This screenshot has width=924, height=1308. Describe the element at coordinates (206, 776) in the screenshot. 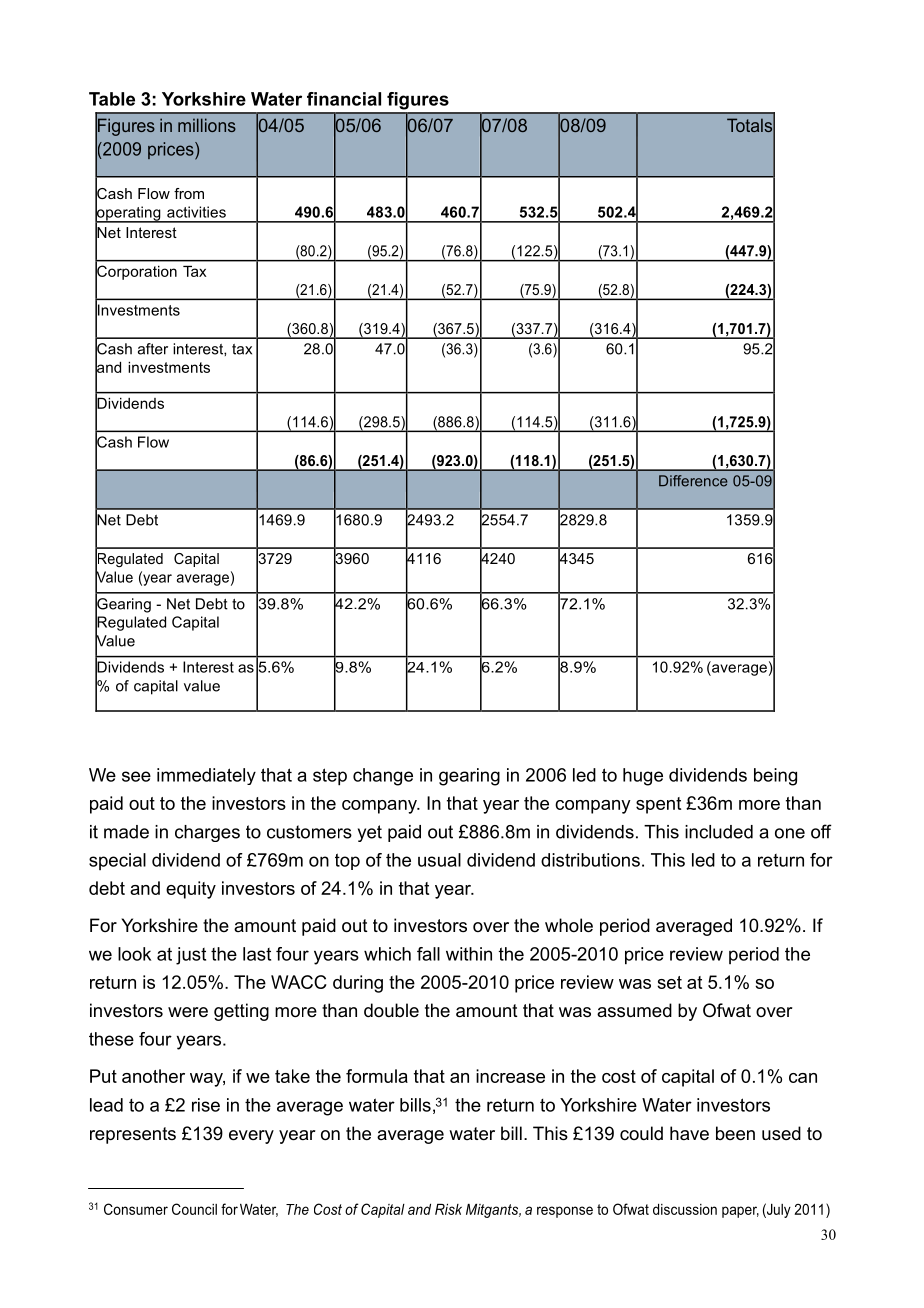

I see `immediately` at that location.
